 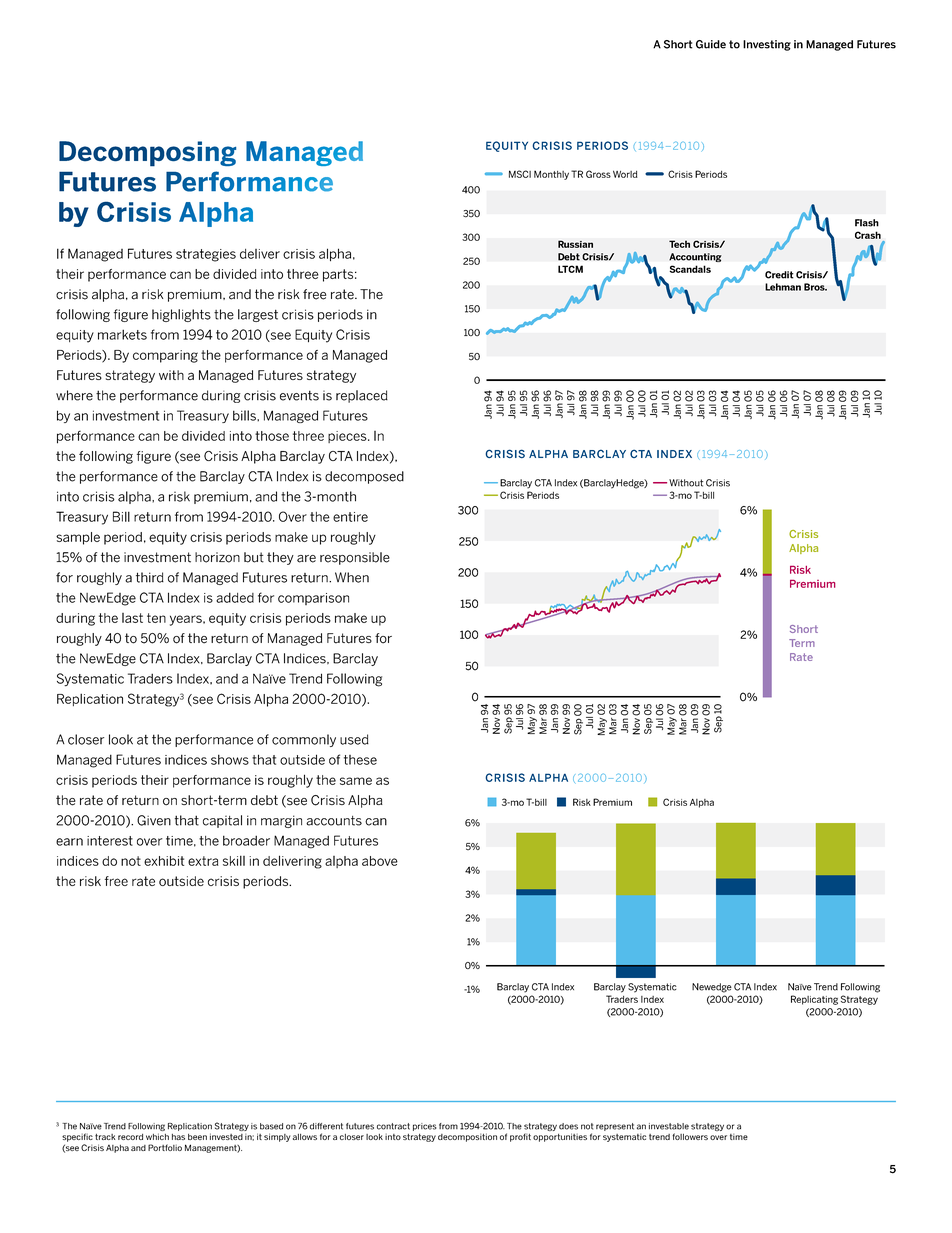 What do you see at coordinates (467, 1137) in the screenshot?
I see `decomposition` at bounding box center [467, 1137].
